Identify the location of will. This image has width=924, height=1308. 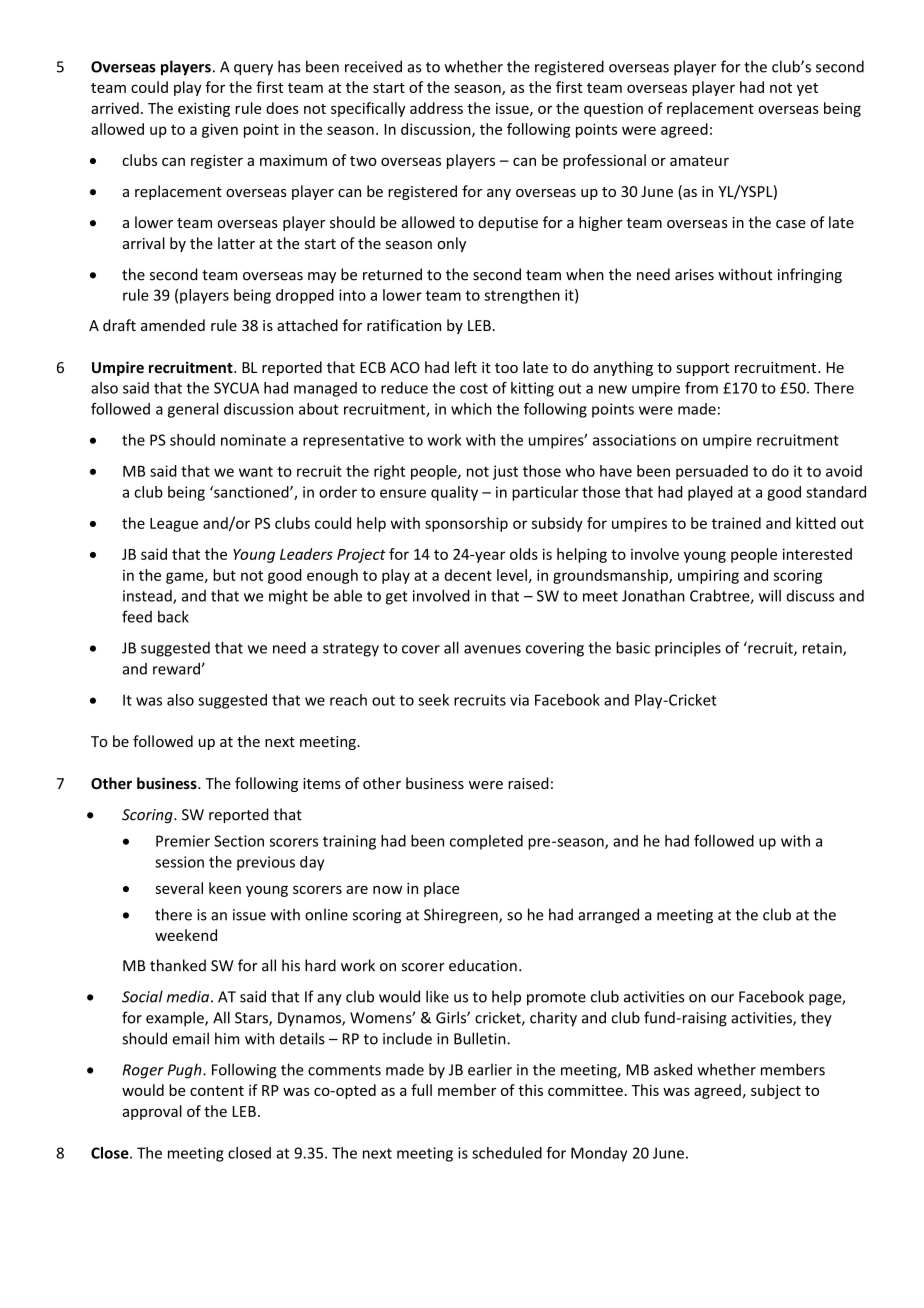
(770, 595).
